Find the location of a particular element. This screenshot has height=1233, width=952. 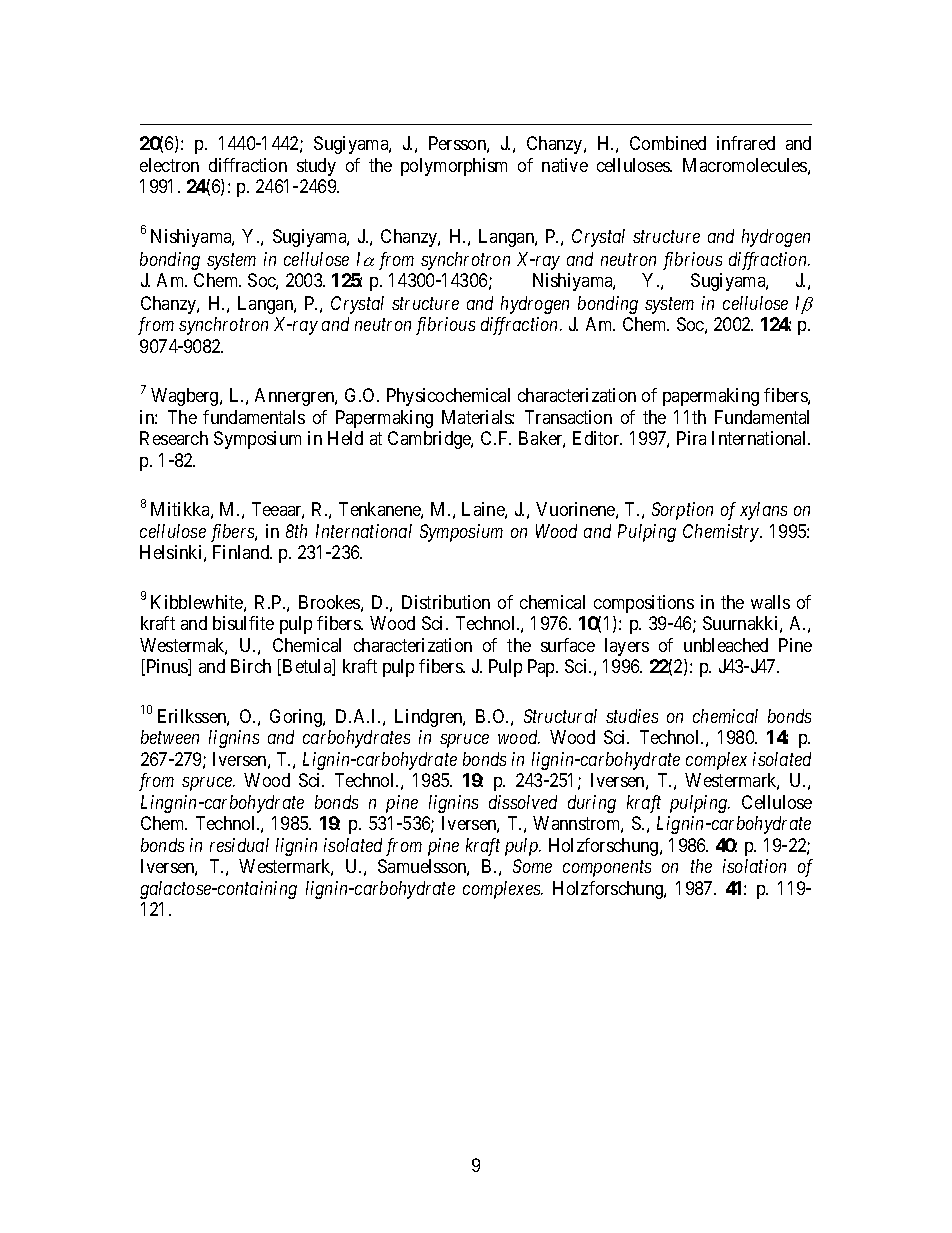

Combined is located at coordinates (668, 143).
